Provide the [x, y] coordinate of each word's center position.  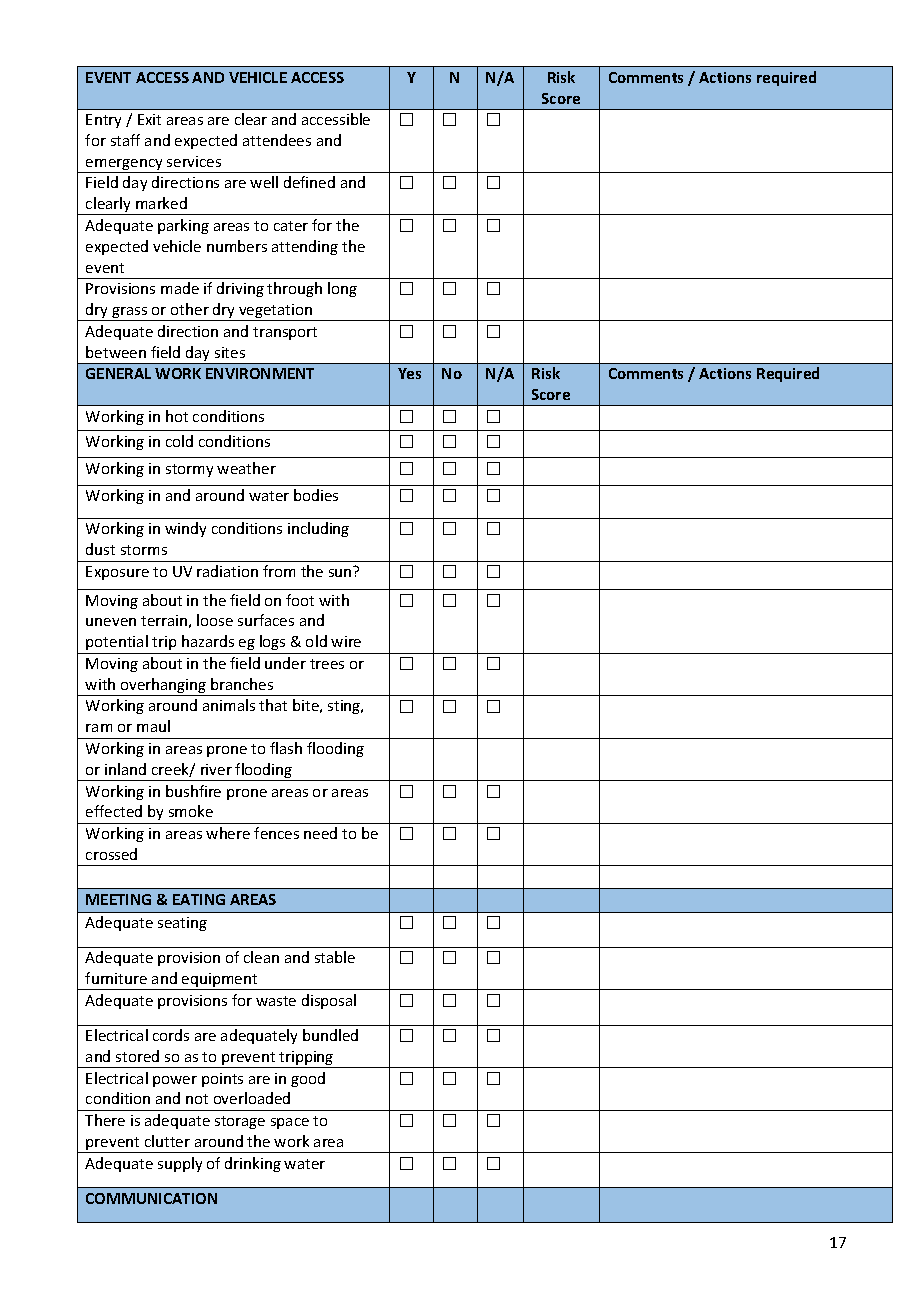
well [264, 182]
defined [309, 182]
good [308, 1079]
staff [125, 140]
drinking [253, 1164]
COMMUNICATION [151, 1198]
